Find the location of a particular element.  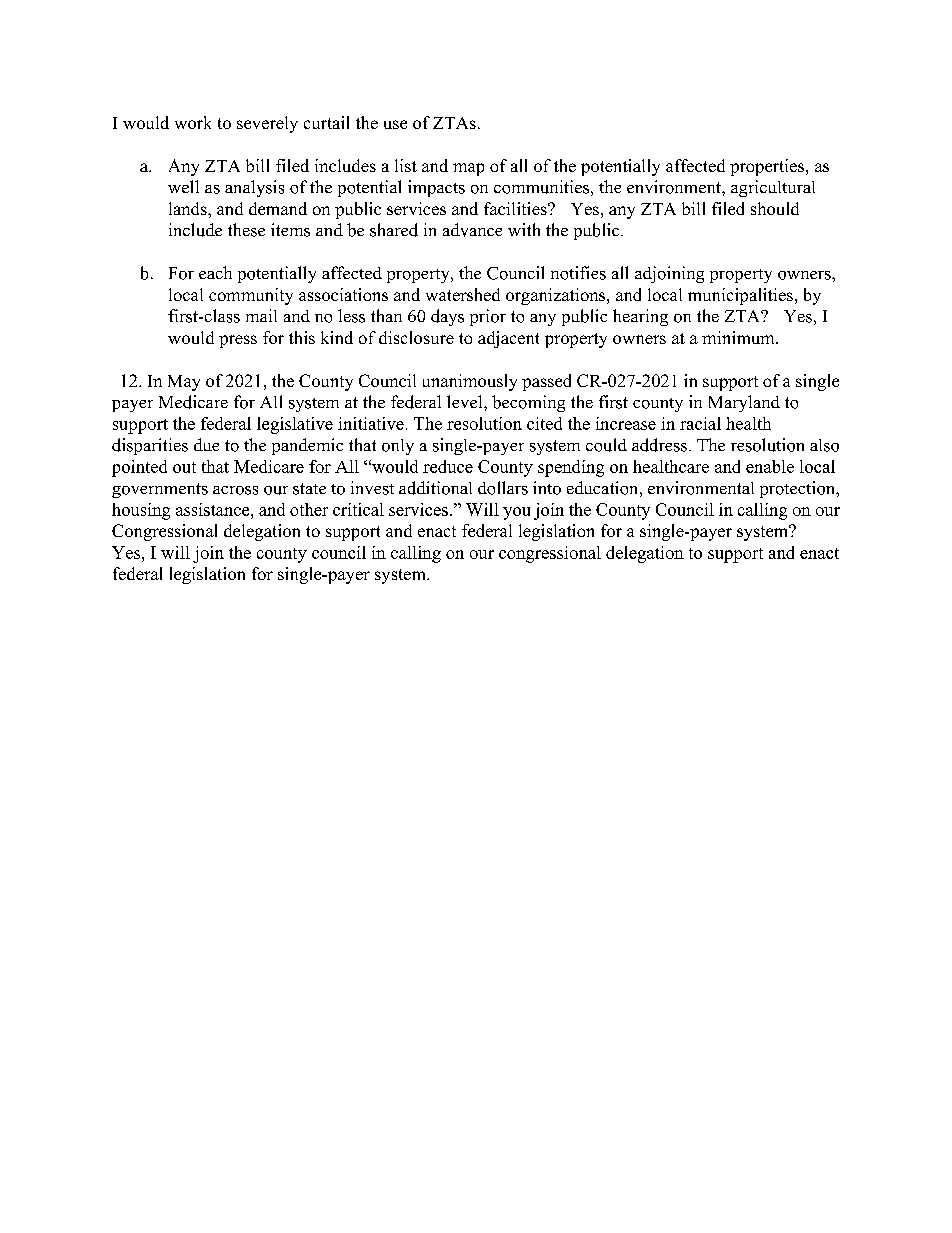

use is located at coordinates (395, 124).
